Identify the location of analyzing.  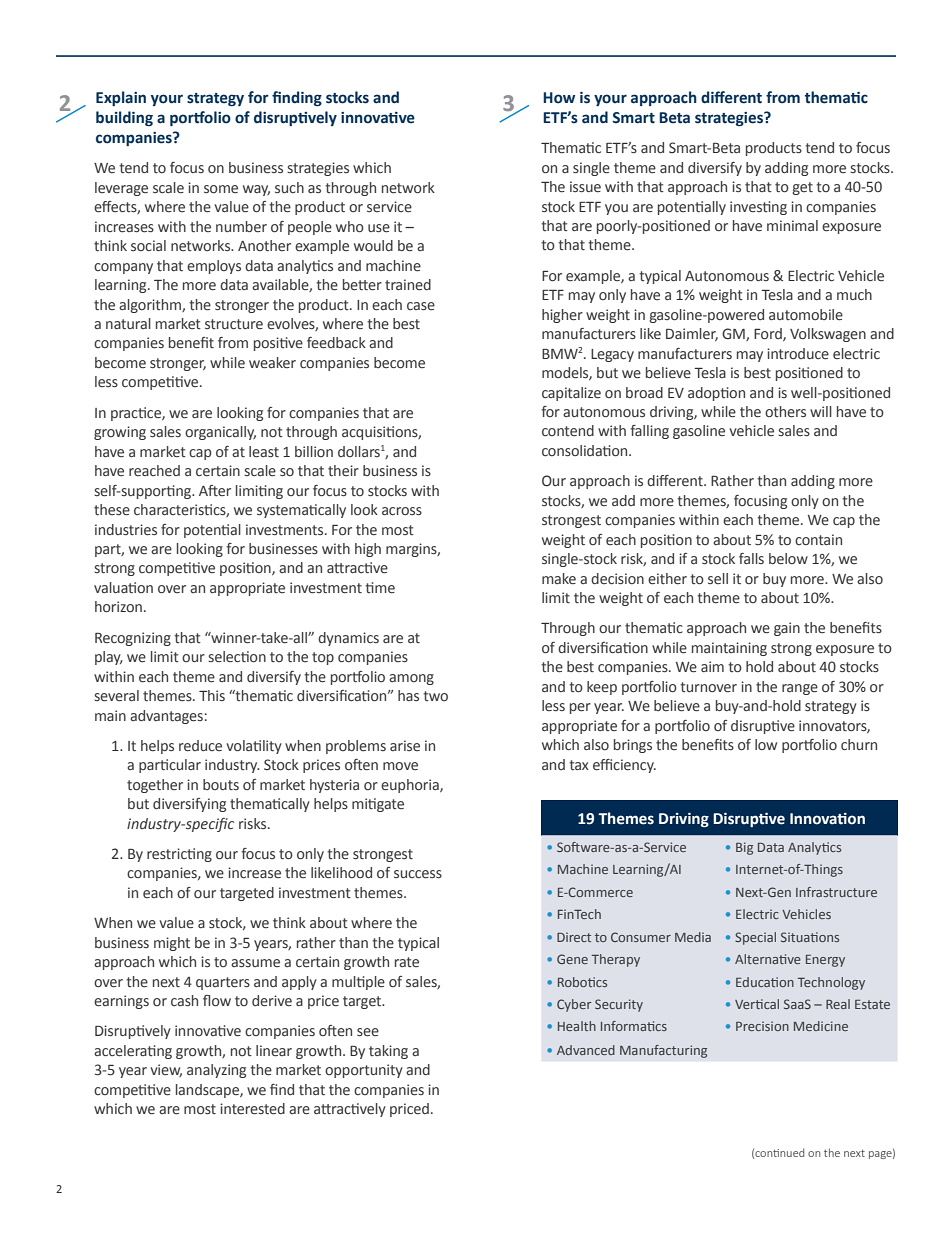
(216, 1071).
